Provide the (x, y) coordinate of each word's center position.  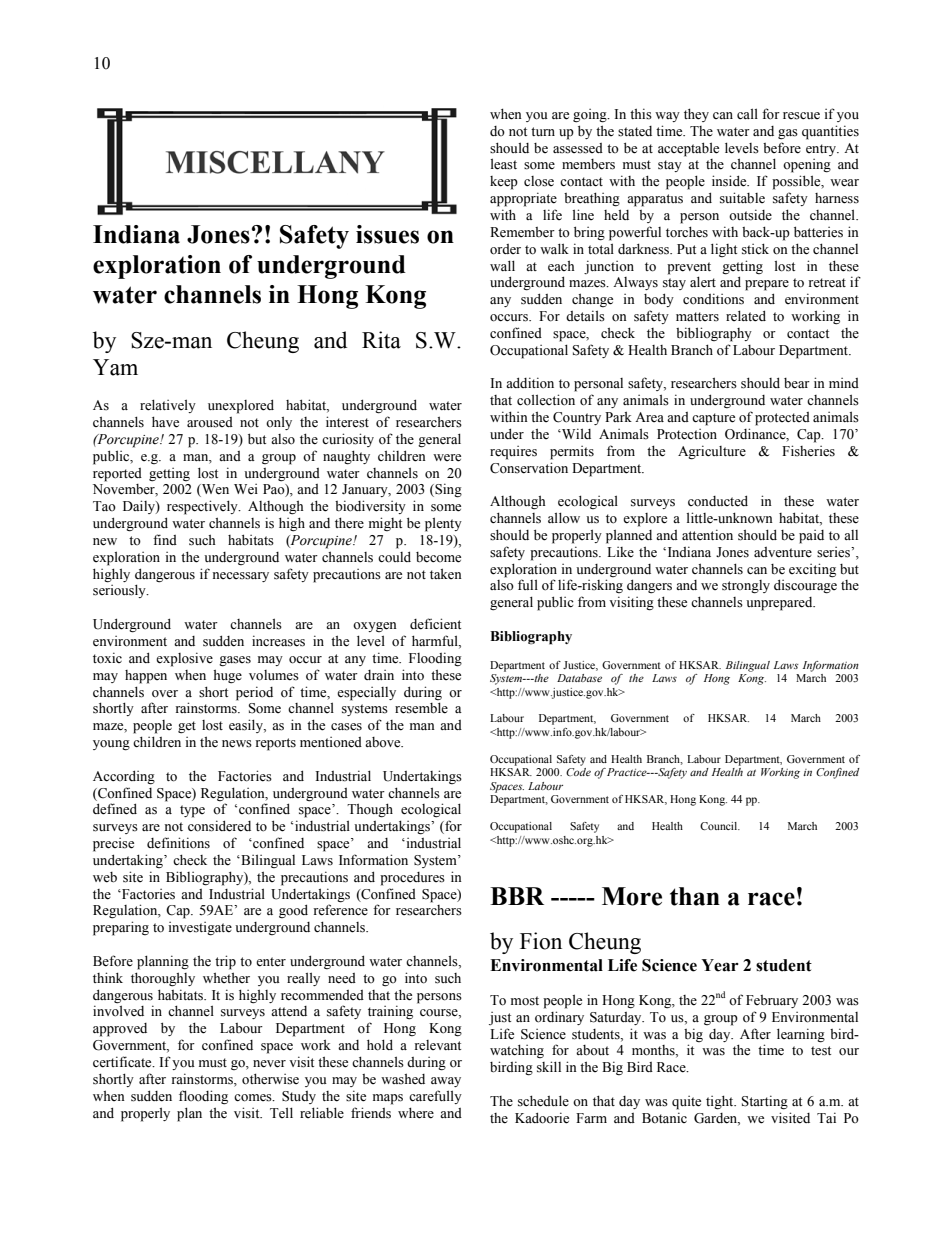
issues (387, 234)
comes (254, 1098)
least (504, 164)
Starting (765, 1102)
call (747, 113)
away (446, 1082)
